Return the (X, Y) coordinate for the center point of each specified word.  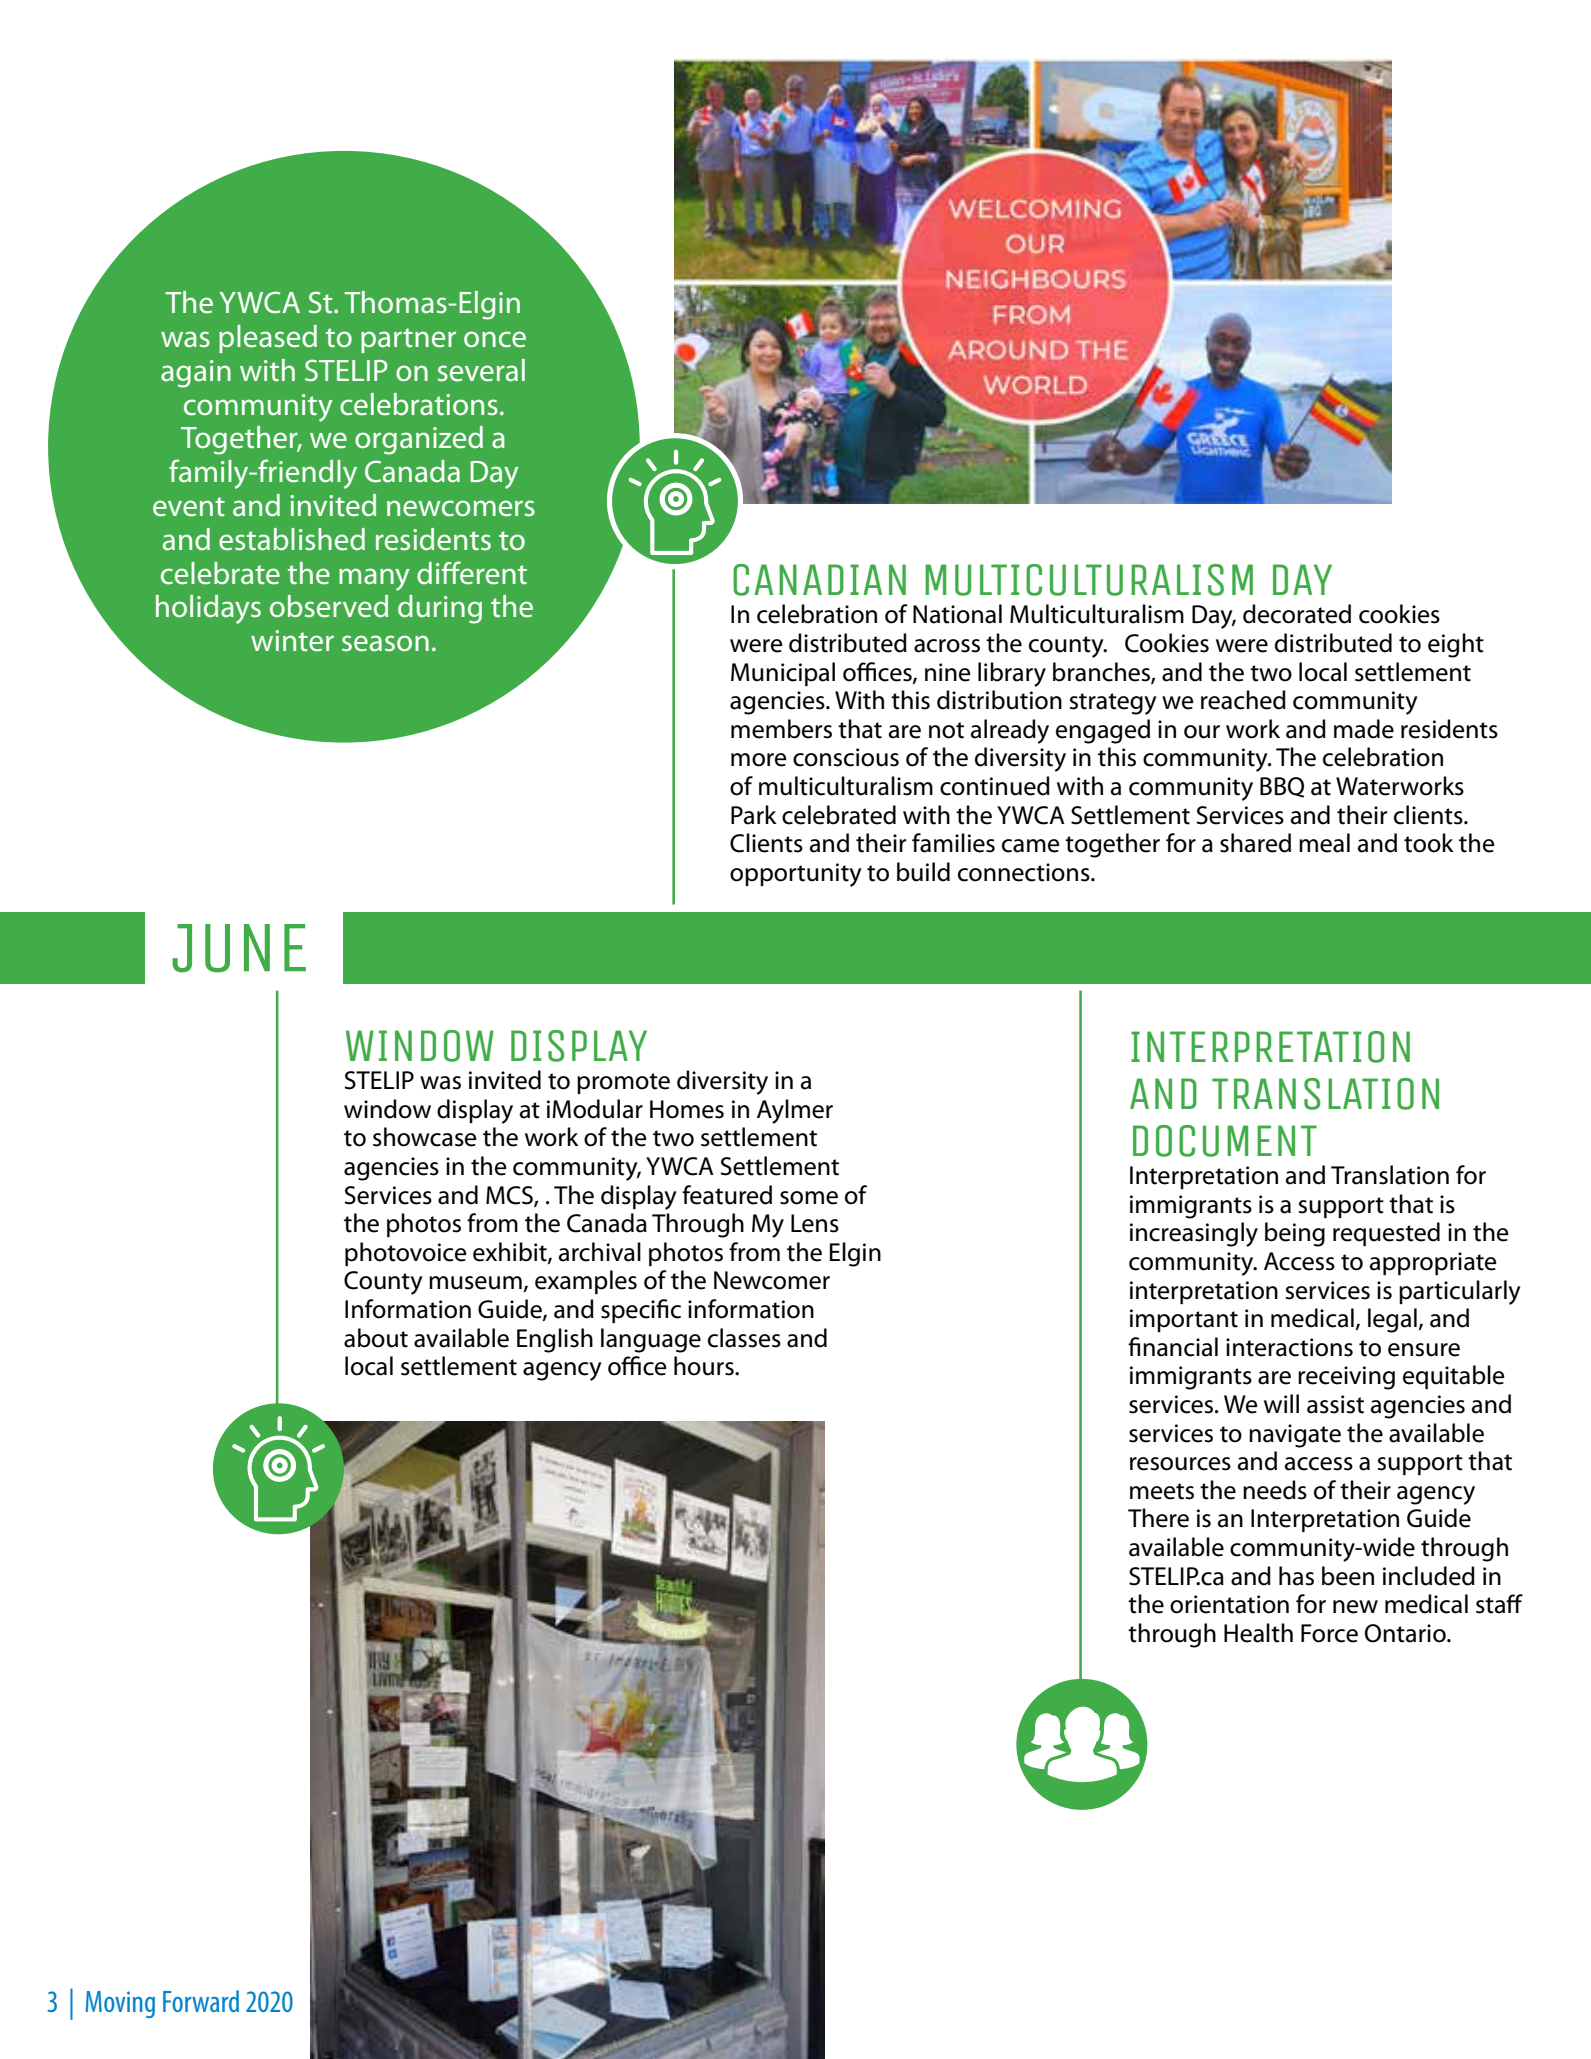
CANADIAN (819, 580)
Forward (201, 2001)
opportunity (796, 875)
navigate (1295, 1436)
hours (705, 1366)
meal (1324, 843)
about (376, 1338)
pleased (268, 339)
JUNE (239, 948)
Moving (120, 2004)
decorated (1297, 614)
